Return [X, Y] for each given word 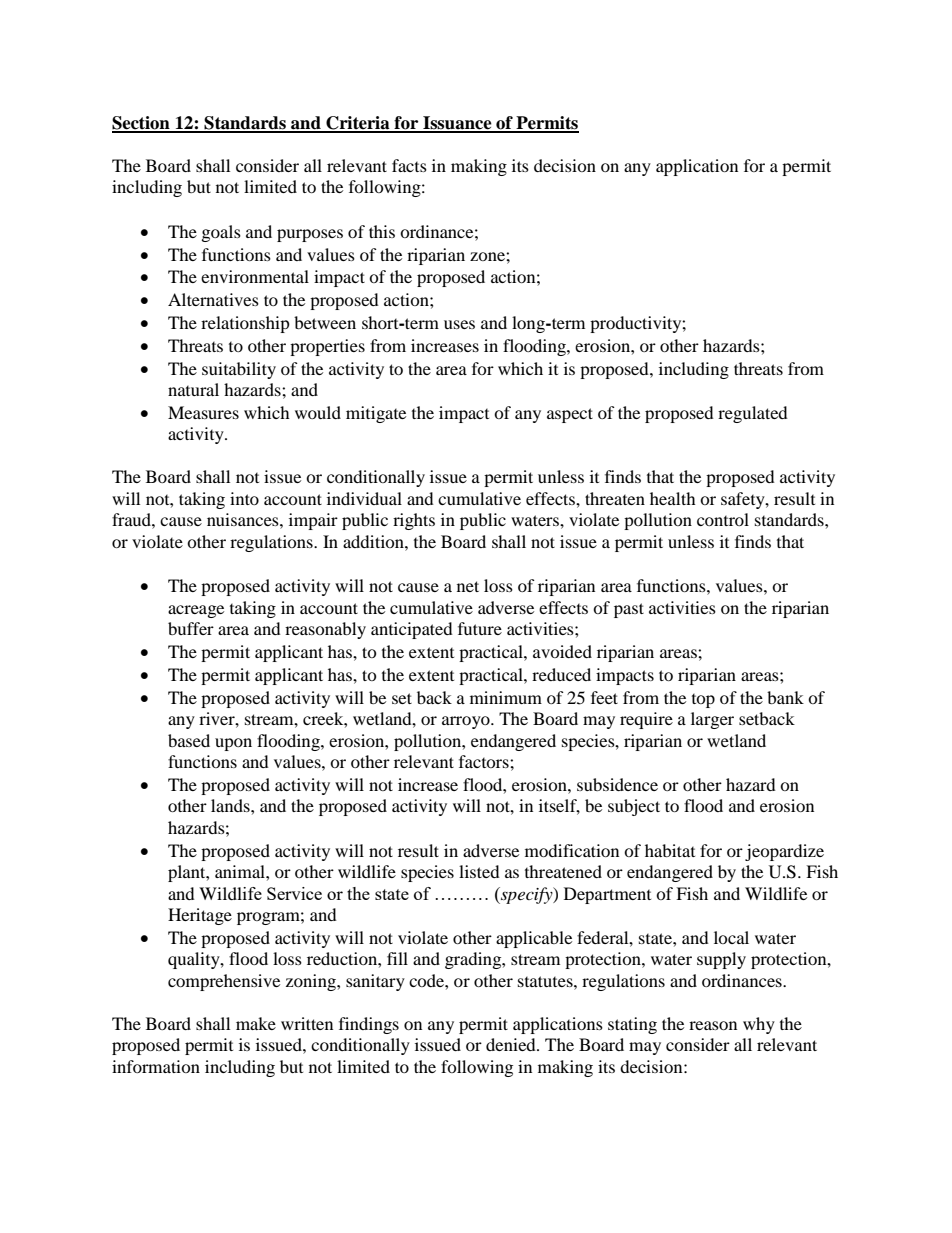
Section [142, 124]
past [629, 610]
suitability [239, 370]
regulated [753, 414]
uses [459, 324]
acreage [196, 611]
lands [231, 805]
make [256, 1023]
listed [479, 871]
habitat [670, 850]
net [468, 586]
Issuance [457, 124]
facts [409, 165]
